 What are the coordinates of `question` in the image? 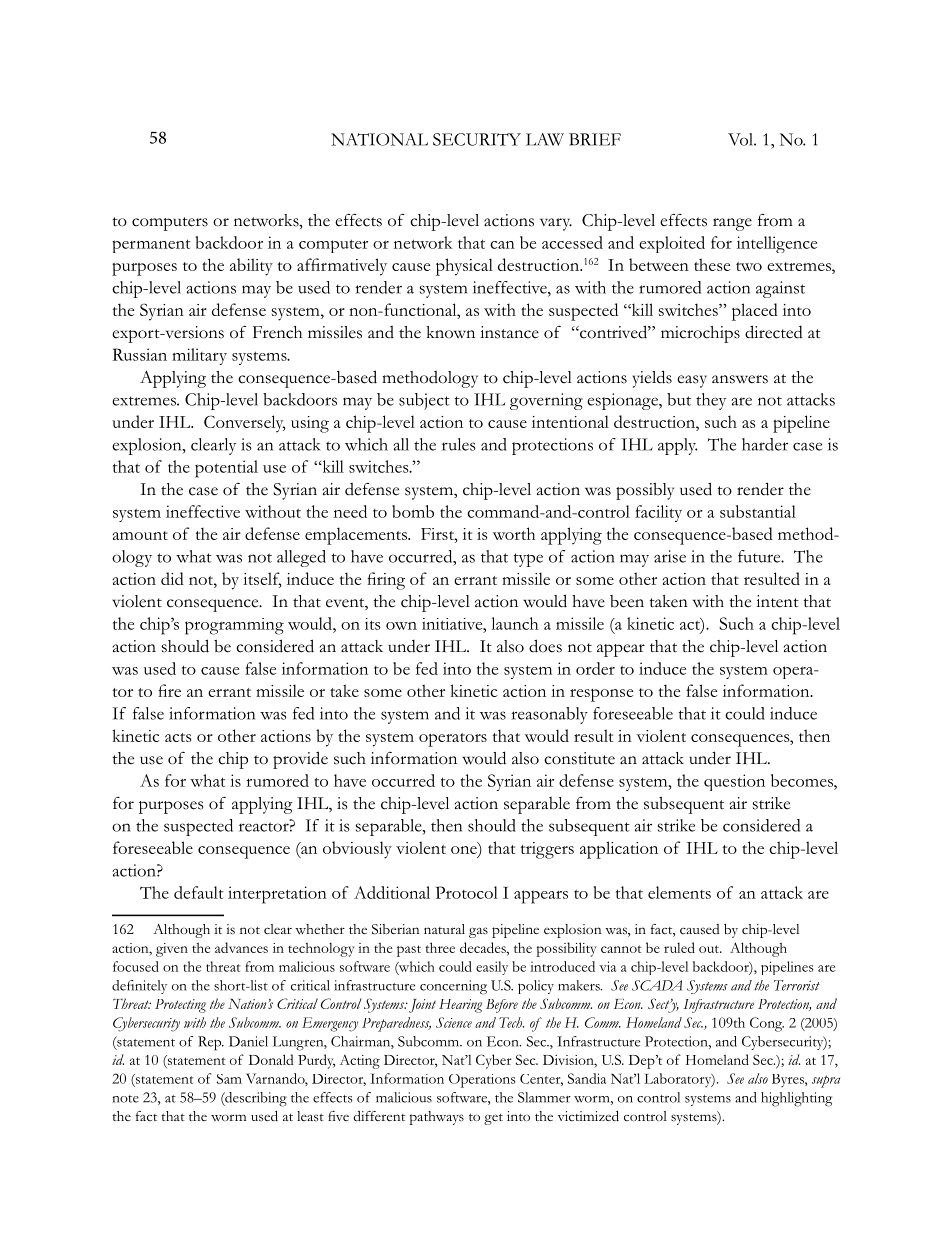 It's located at (734, 782).
